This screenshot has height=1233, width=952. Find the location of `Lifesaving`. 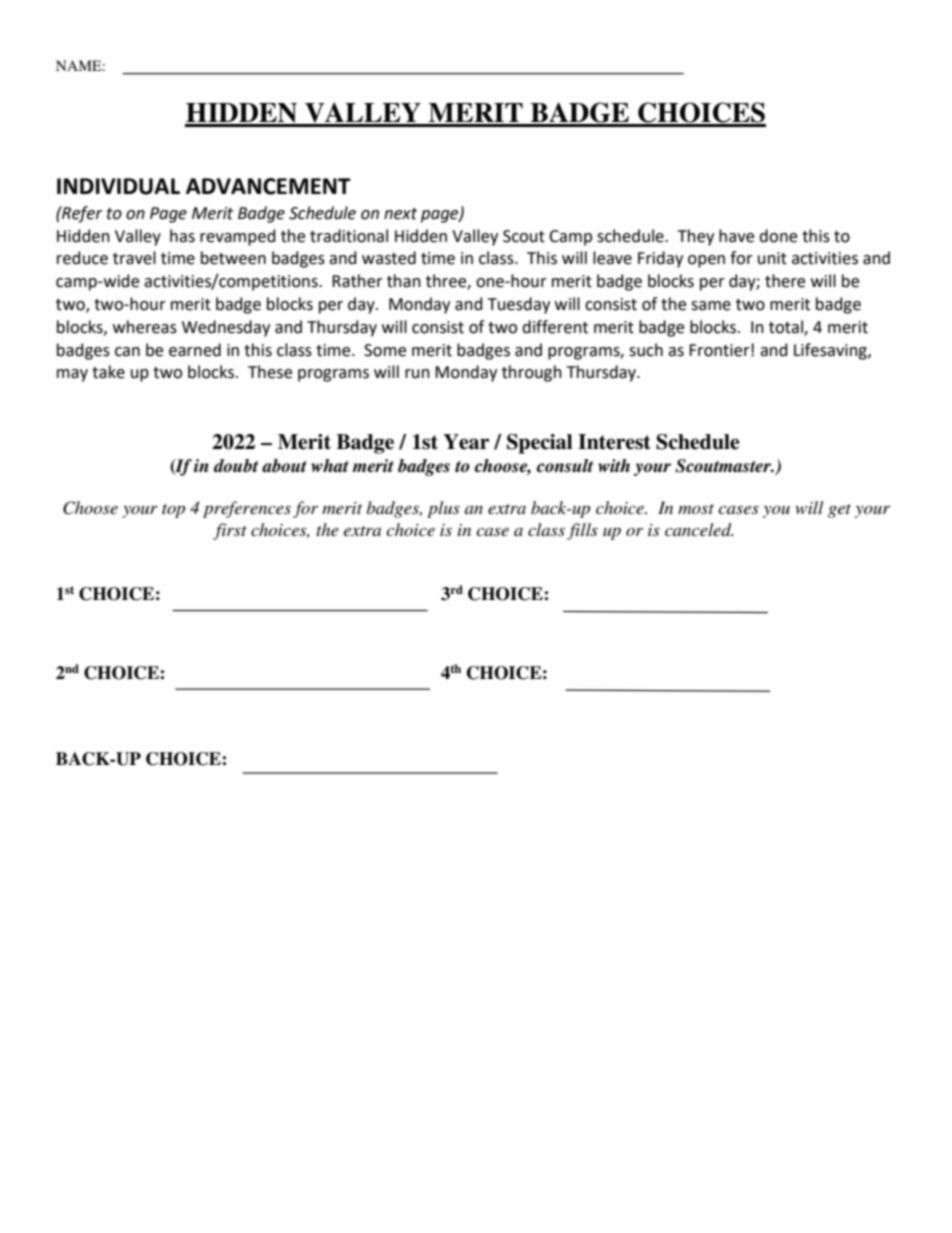

Lifesaving is located at coordinates (831, 351).
